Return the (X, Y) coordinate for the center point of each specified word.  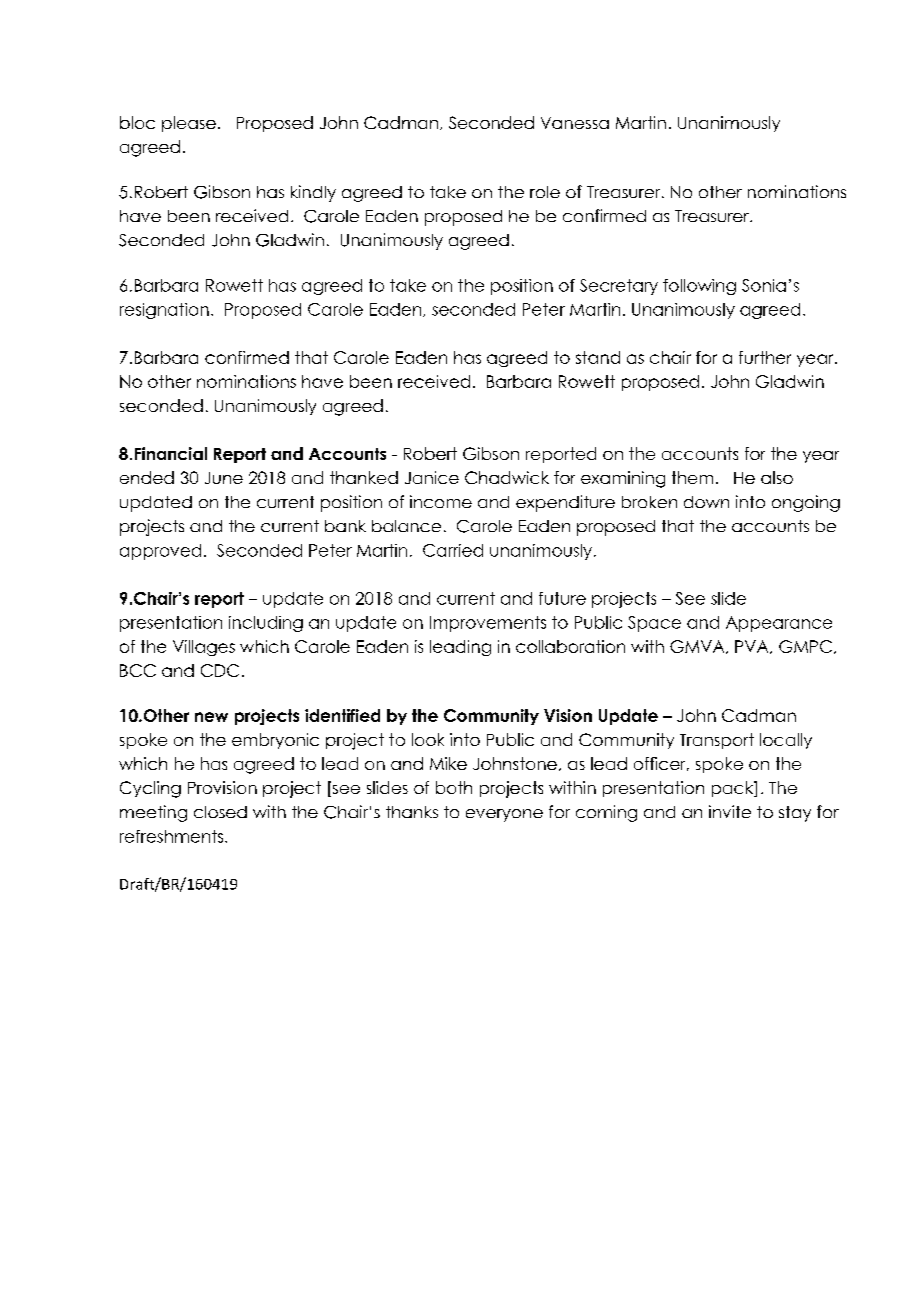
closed (220, 812)
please (189, 124)
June (224, 478)
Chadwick (507, 477)
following (699, 287)
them (692, 477)
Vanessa (575, 123)
